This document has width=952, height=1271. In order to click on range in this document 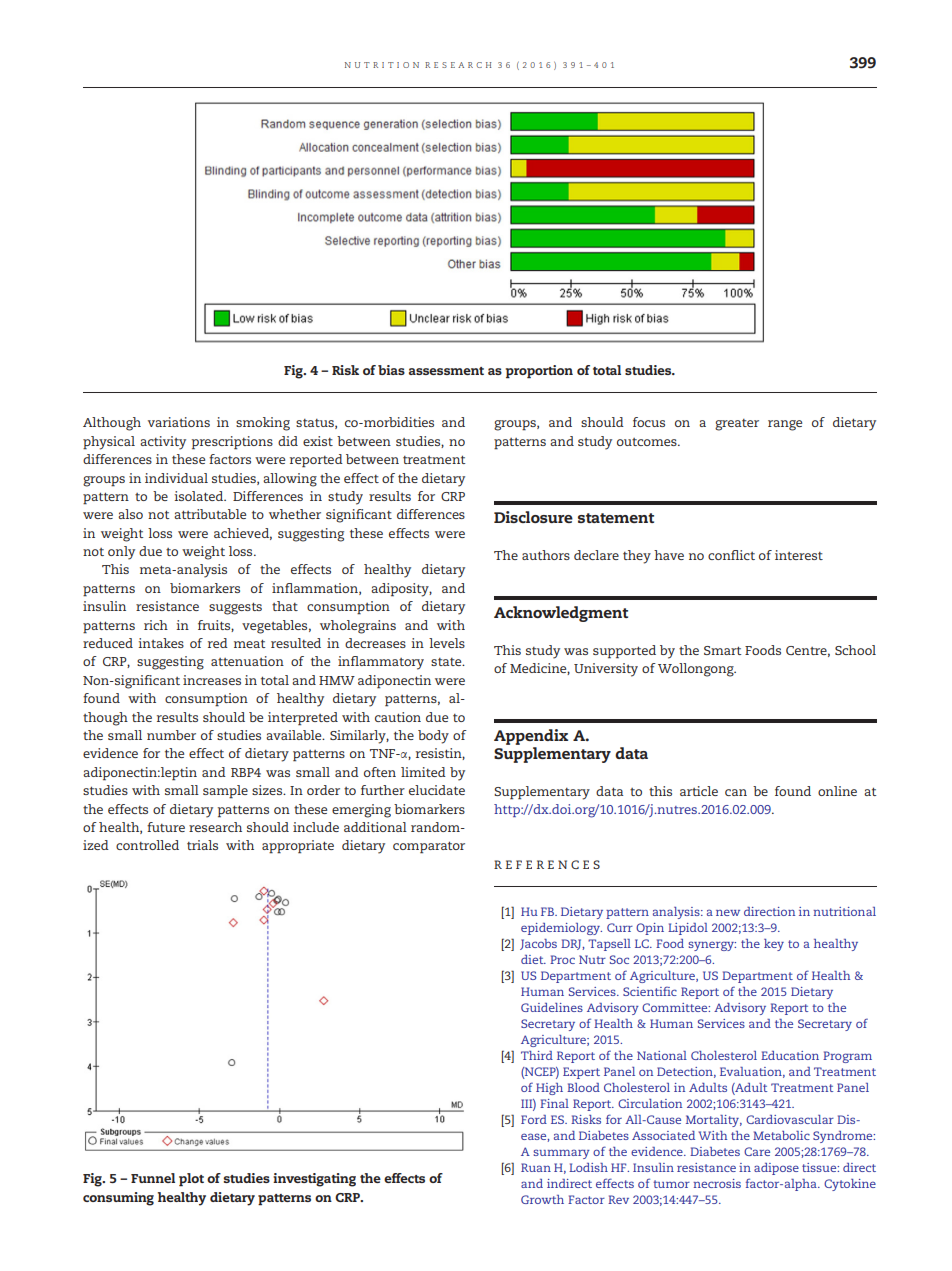, I will do `click(785, 425)`.
